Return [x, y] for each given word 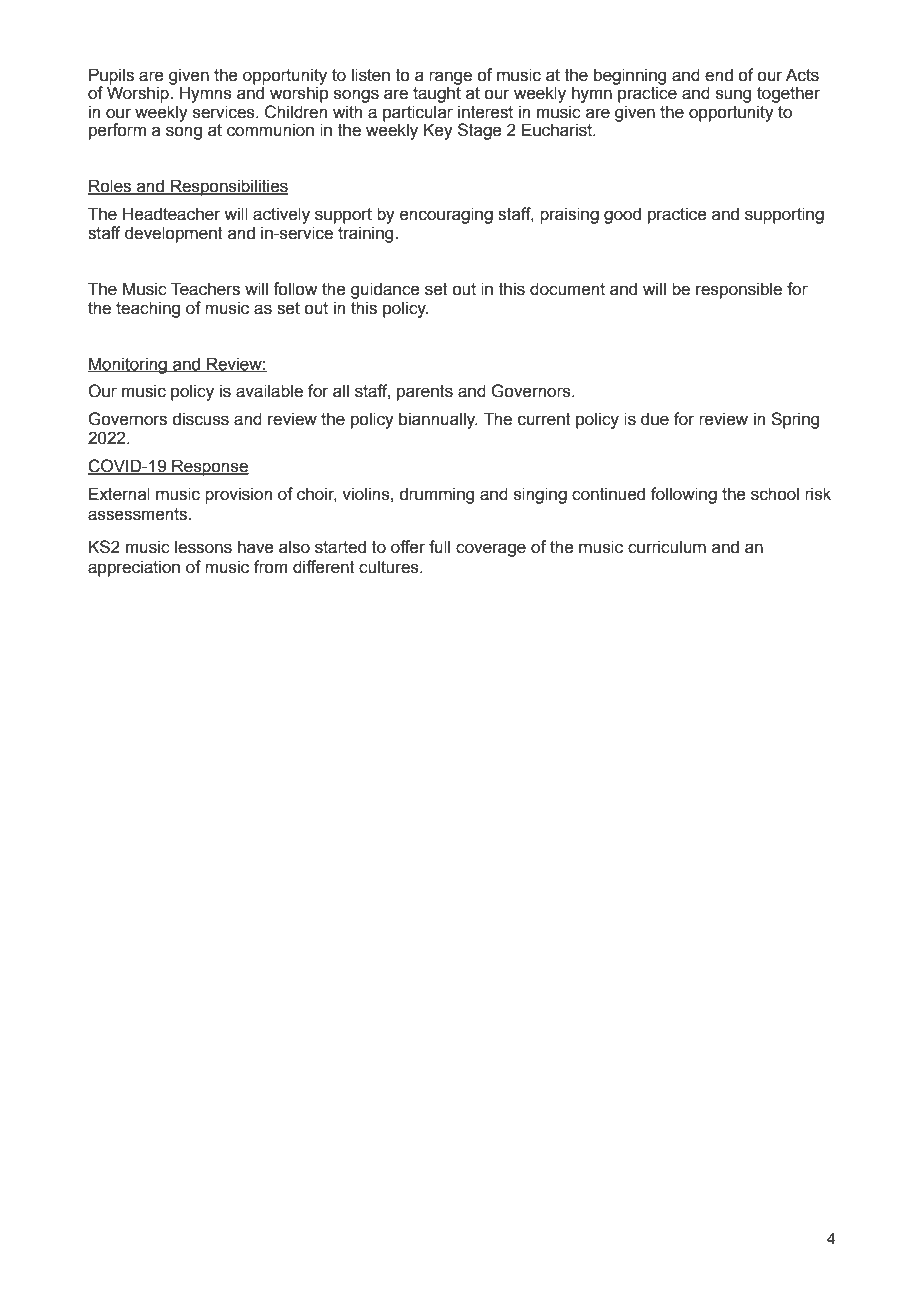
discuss [200, 419]
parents [425, 393]
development [174, 234]
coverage [491, 550]
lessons [203, 547]
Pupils [111, 76]
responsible [739, 290]
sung [733, 96]
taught [437, 93]
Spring [795, 420]
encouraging [446, 215]
